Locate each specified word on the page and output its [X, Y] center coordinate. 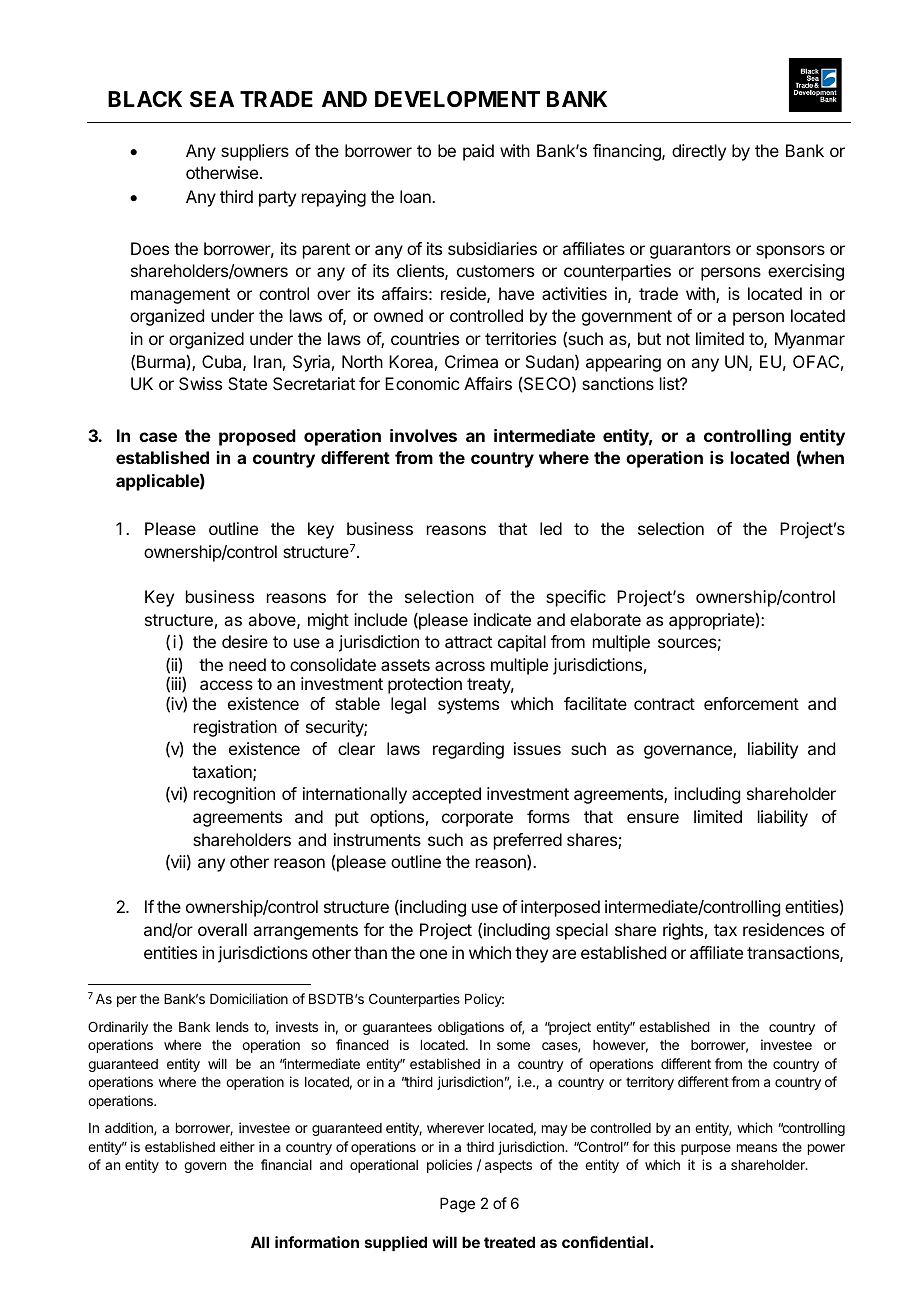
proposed [257, 437]
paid [478, 152]
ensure [653, 818]
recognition [234, 795]
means [757, 1148]
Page [457, 1205]
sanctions [618, 383]
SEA [212, 99]
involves [423, 435]
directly [699, 152]
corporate [477, 819]
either [237, 1146]
